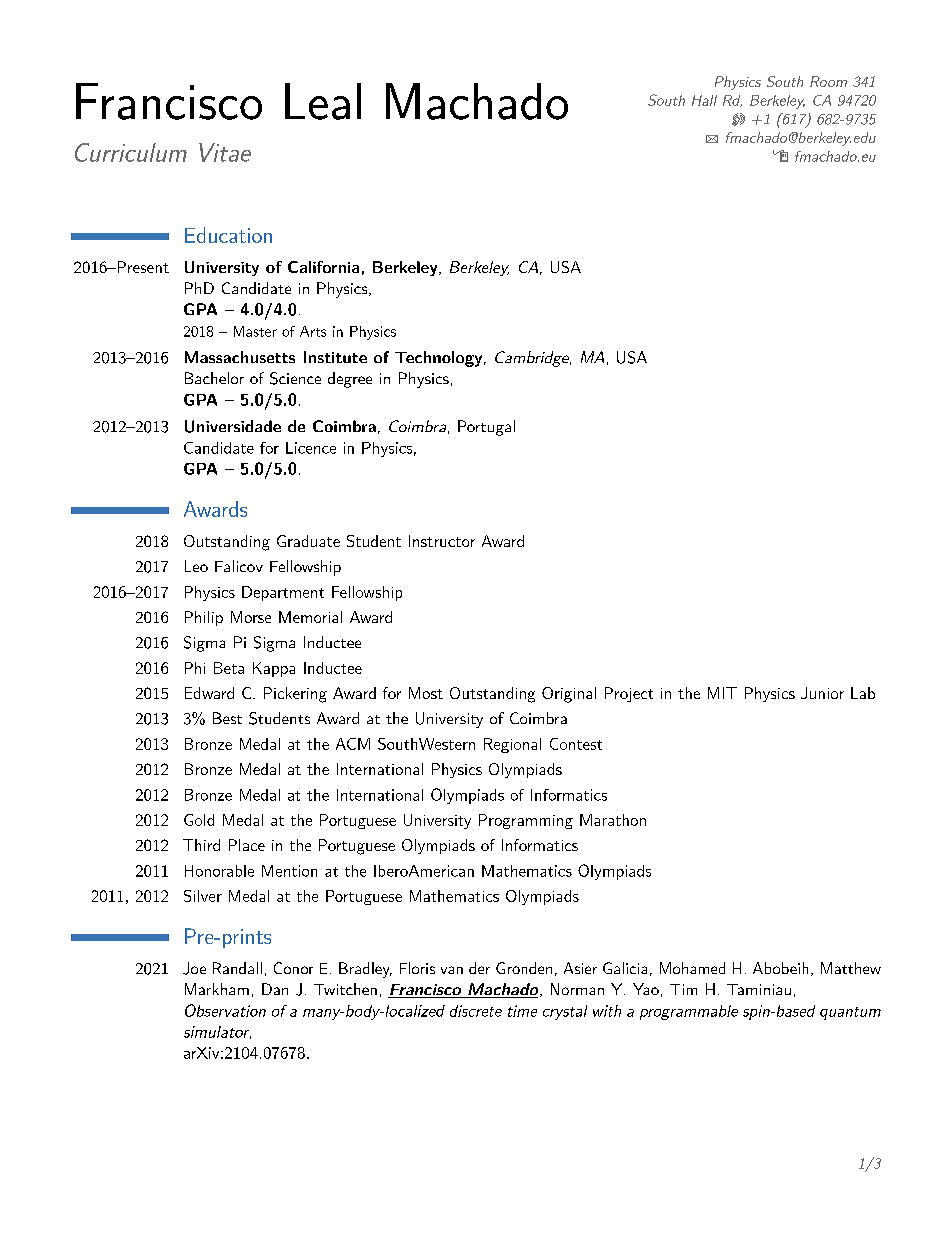 Image resolution: width=952 pixels, height=1233 pixels. What do you see at coordinates (196, 566) in the page?
I see `Leo` at bounding box center [196, 566].
